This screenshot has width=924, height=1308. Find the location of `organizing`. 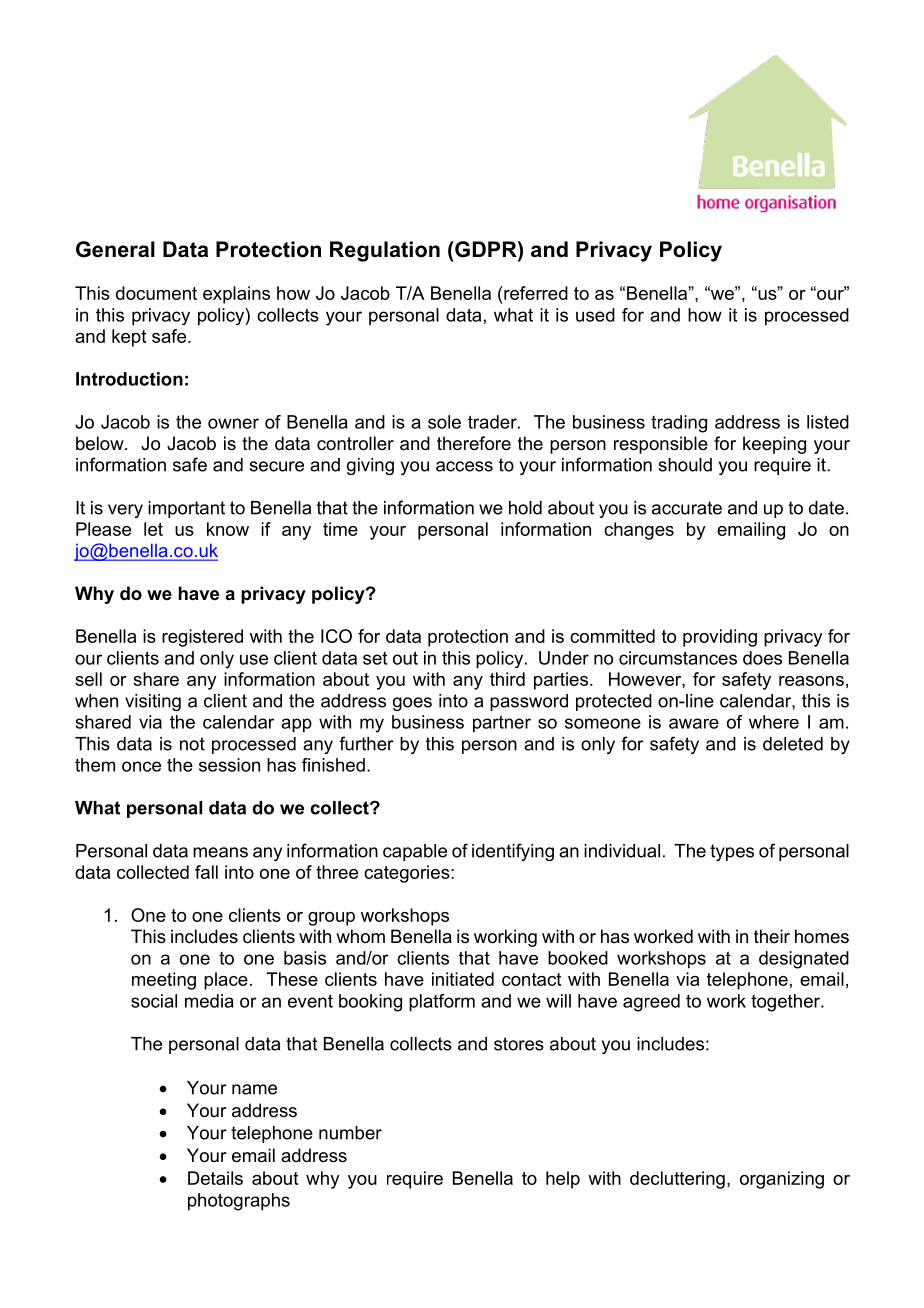

organizing is located at coordinates (782, 1180).
